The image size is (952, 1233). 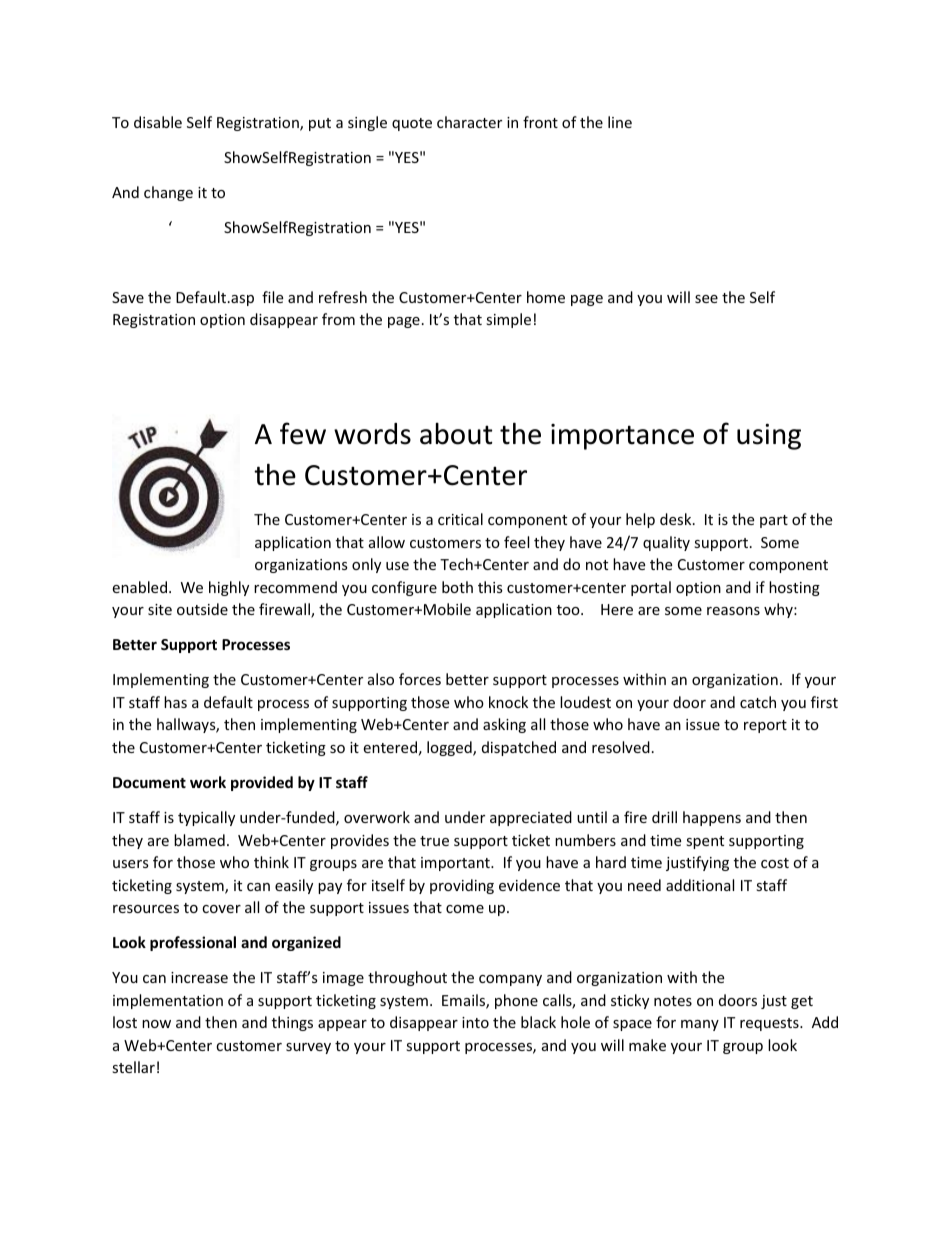 I want to click on reasons, so click(x=733, y=611).
